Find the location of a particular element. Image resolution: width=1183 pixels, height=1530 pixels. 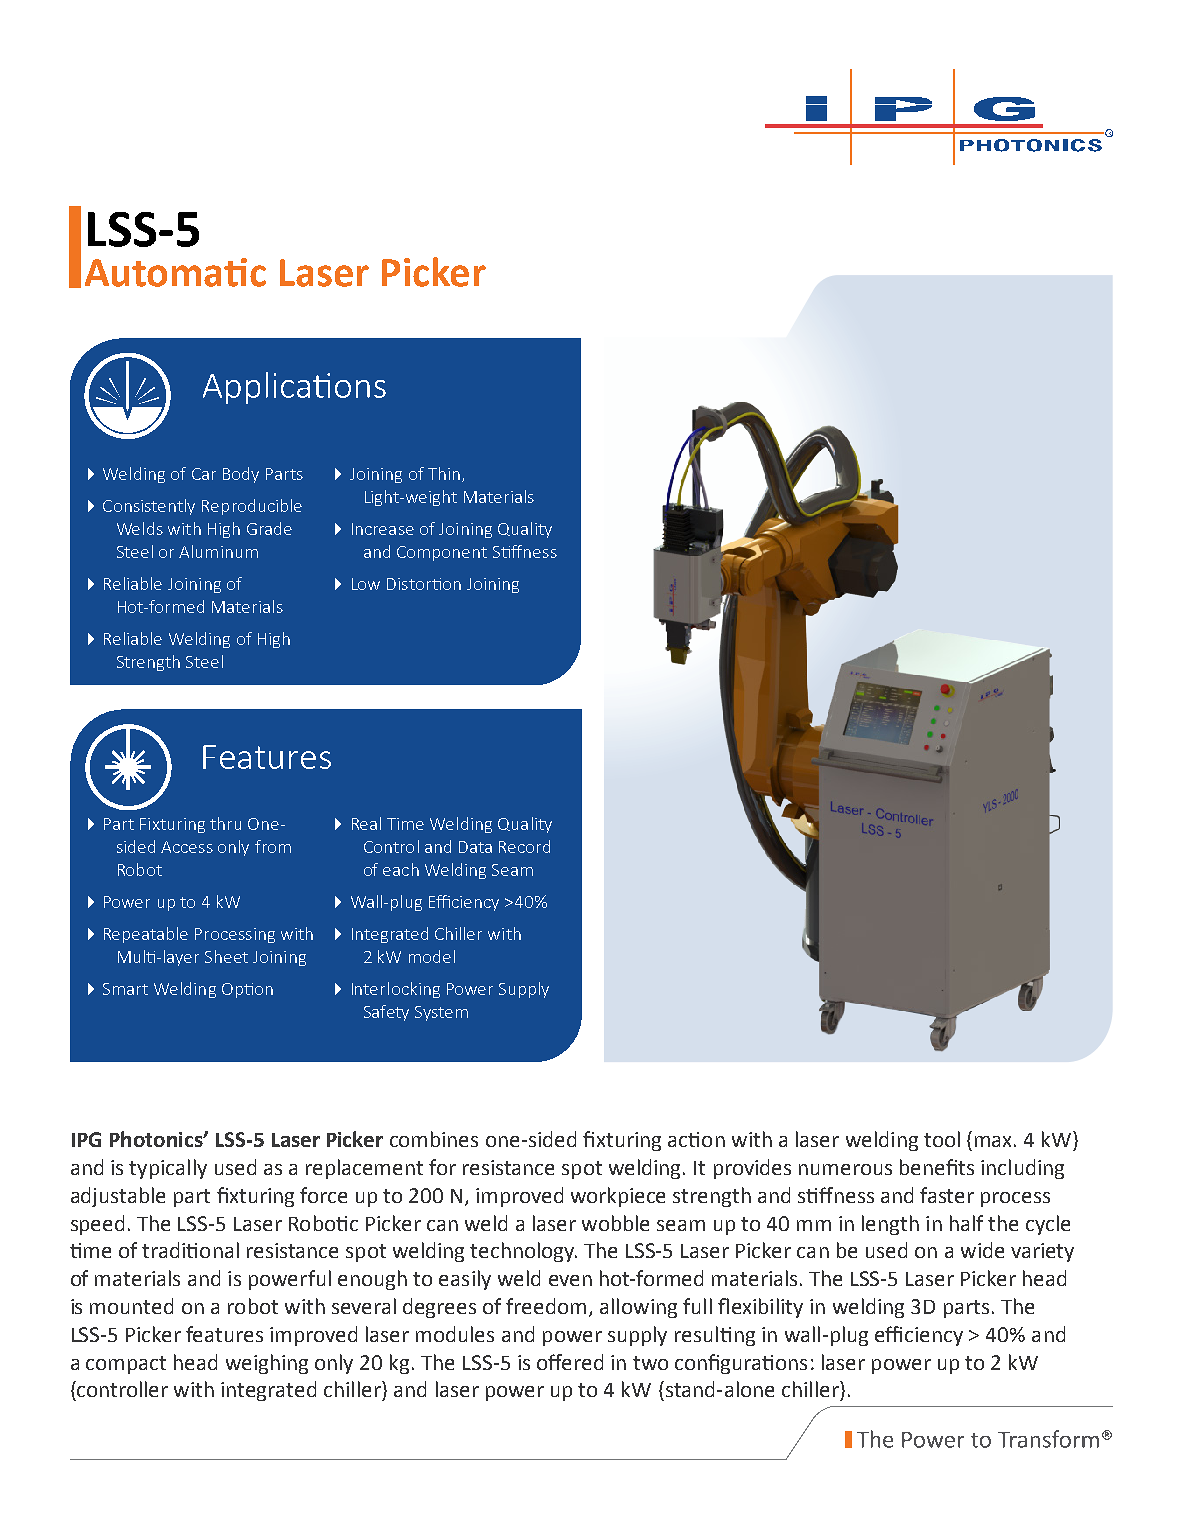

Automatic is located at coordinates (175, 272).
